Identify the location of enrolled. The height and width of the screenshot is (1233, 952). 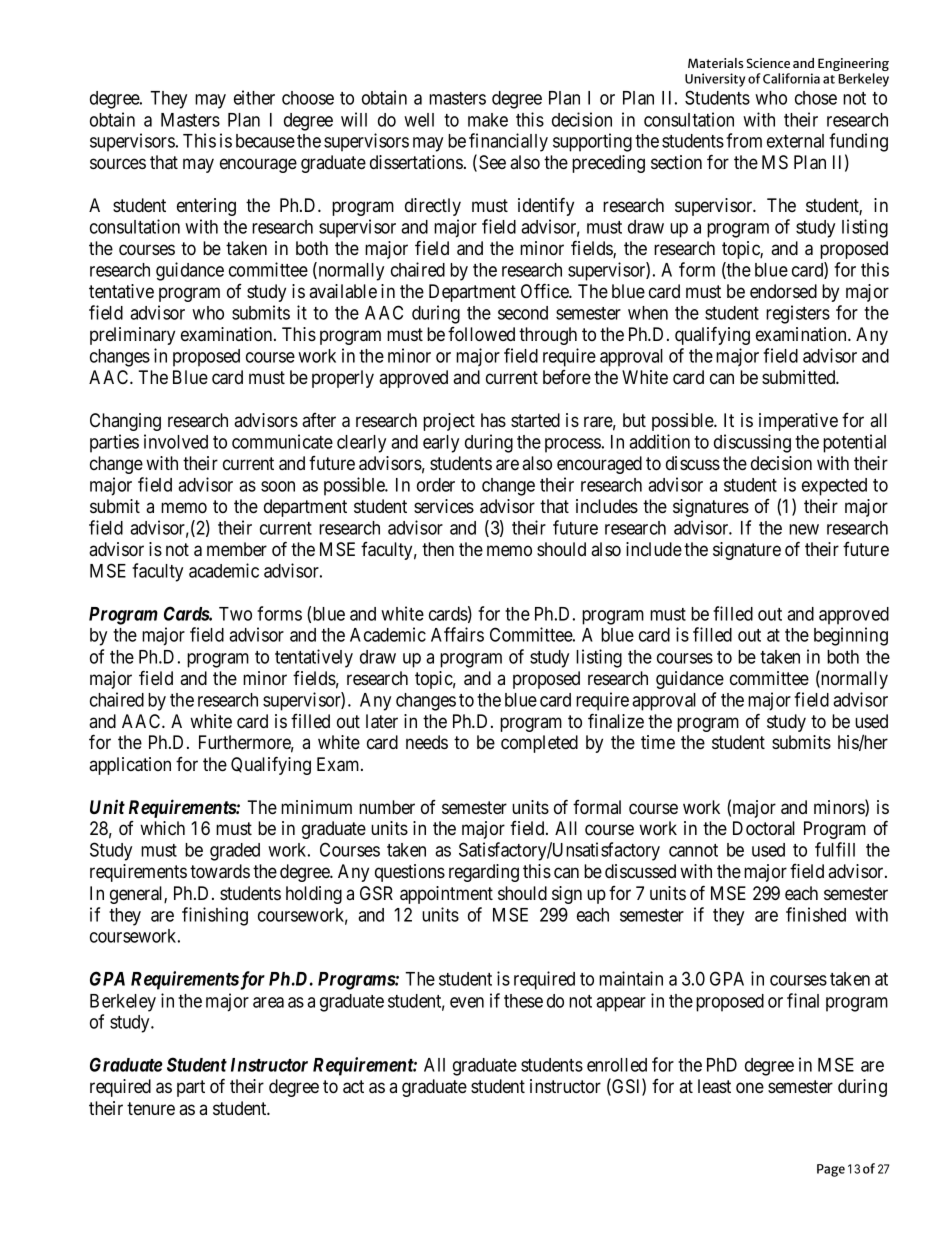
(617, 1065).
